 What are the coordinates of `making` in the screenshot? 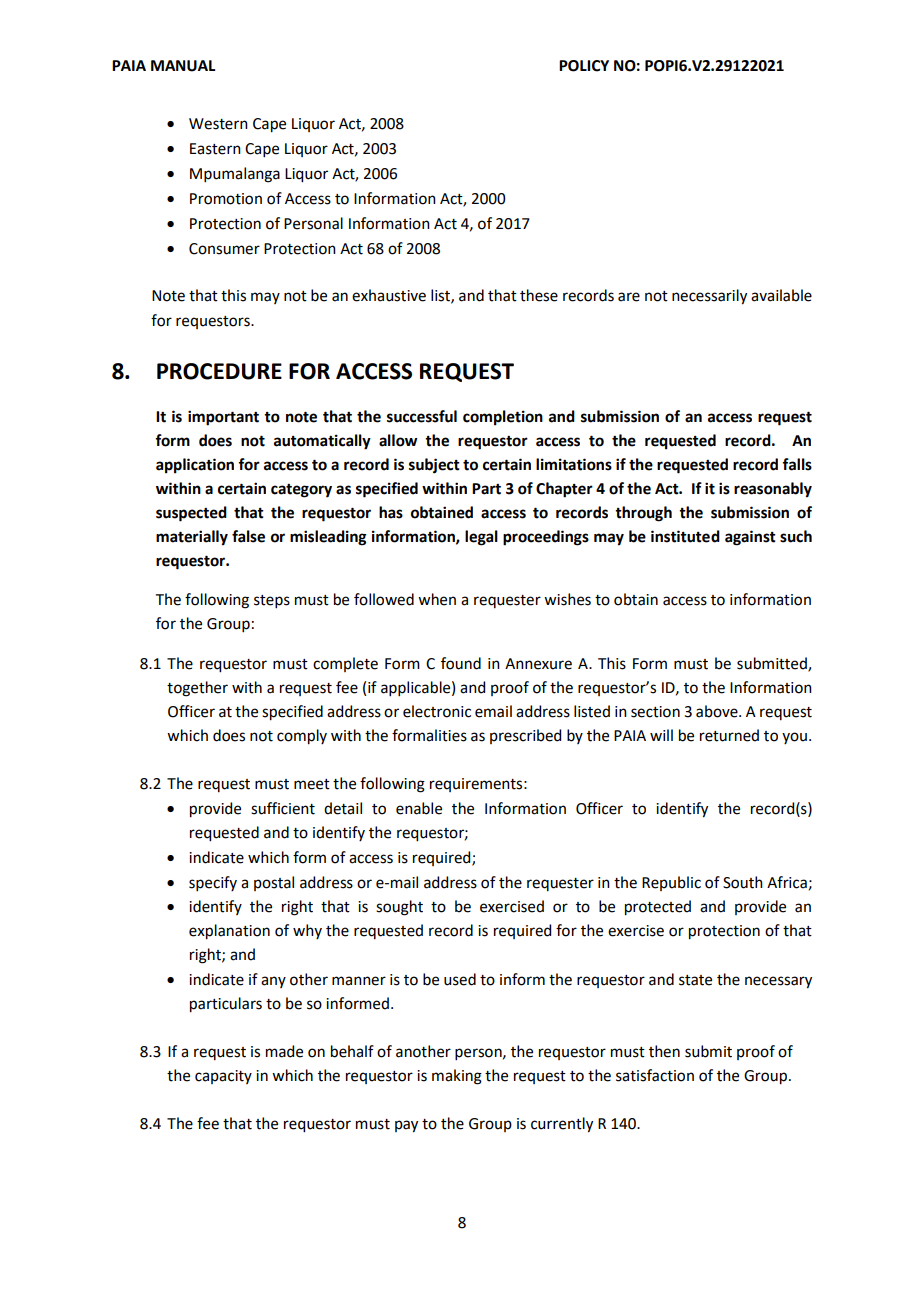 It's located at (457, 1077).
